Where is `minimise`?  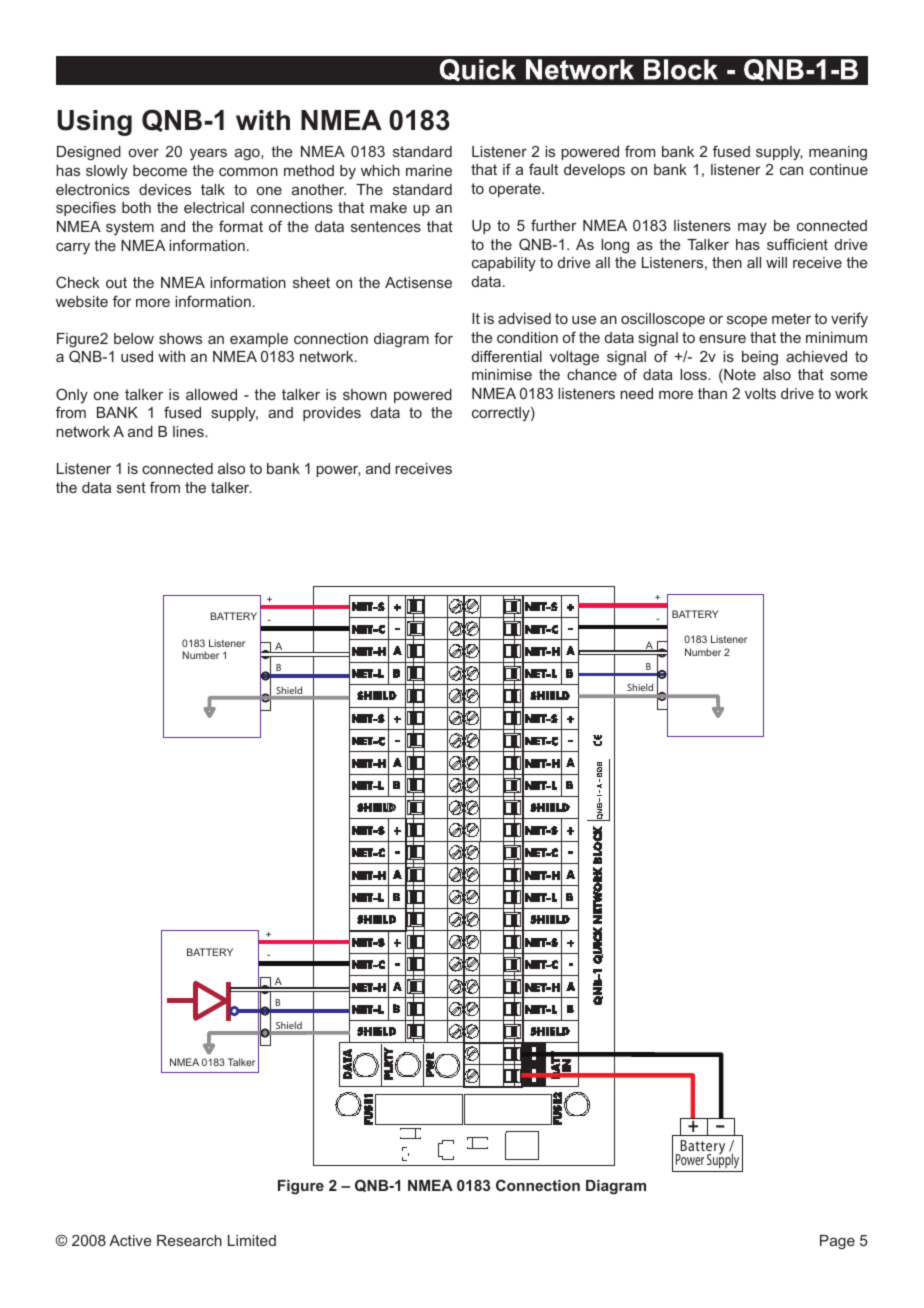
minimise is located at coordinates (502, 374).
